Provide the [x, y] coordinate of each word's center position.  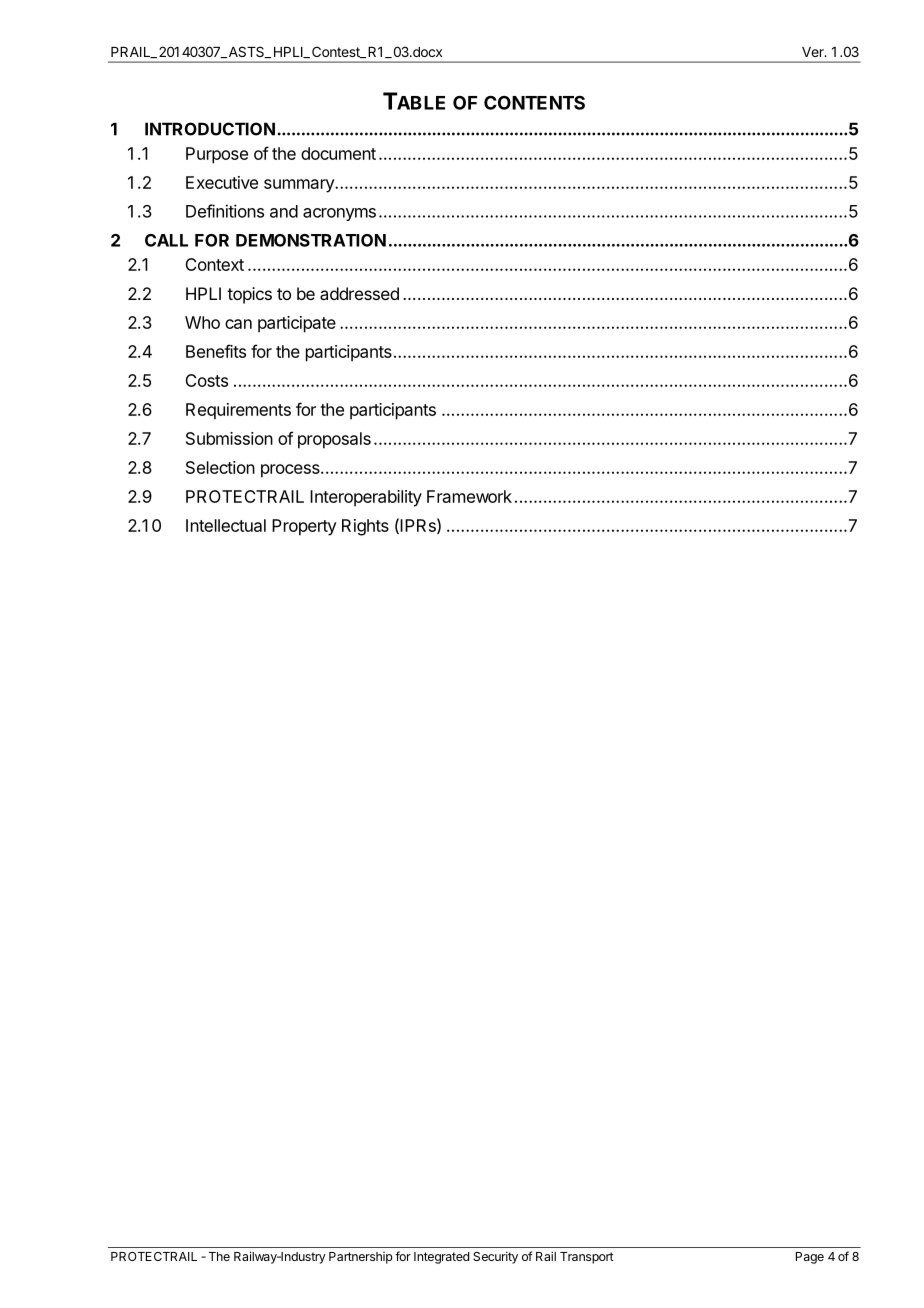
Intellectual [226, 525]
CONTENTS [534, 102]
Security [495, 1257]
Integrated [441, 1258]
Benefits [216, 351]
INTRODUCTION [210, 129]
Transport [587, 1258]
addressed [359, 293]
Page [810, 1258]
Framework [469, 496]
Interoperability [366, 498]
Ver [814, 52]
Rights [365, 527]
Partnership [361, 1258]
